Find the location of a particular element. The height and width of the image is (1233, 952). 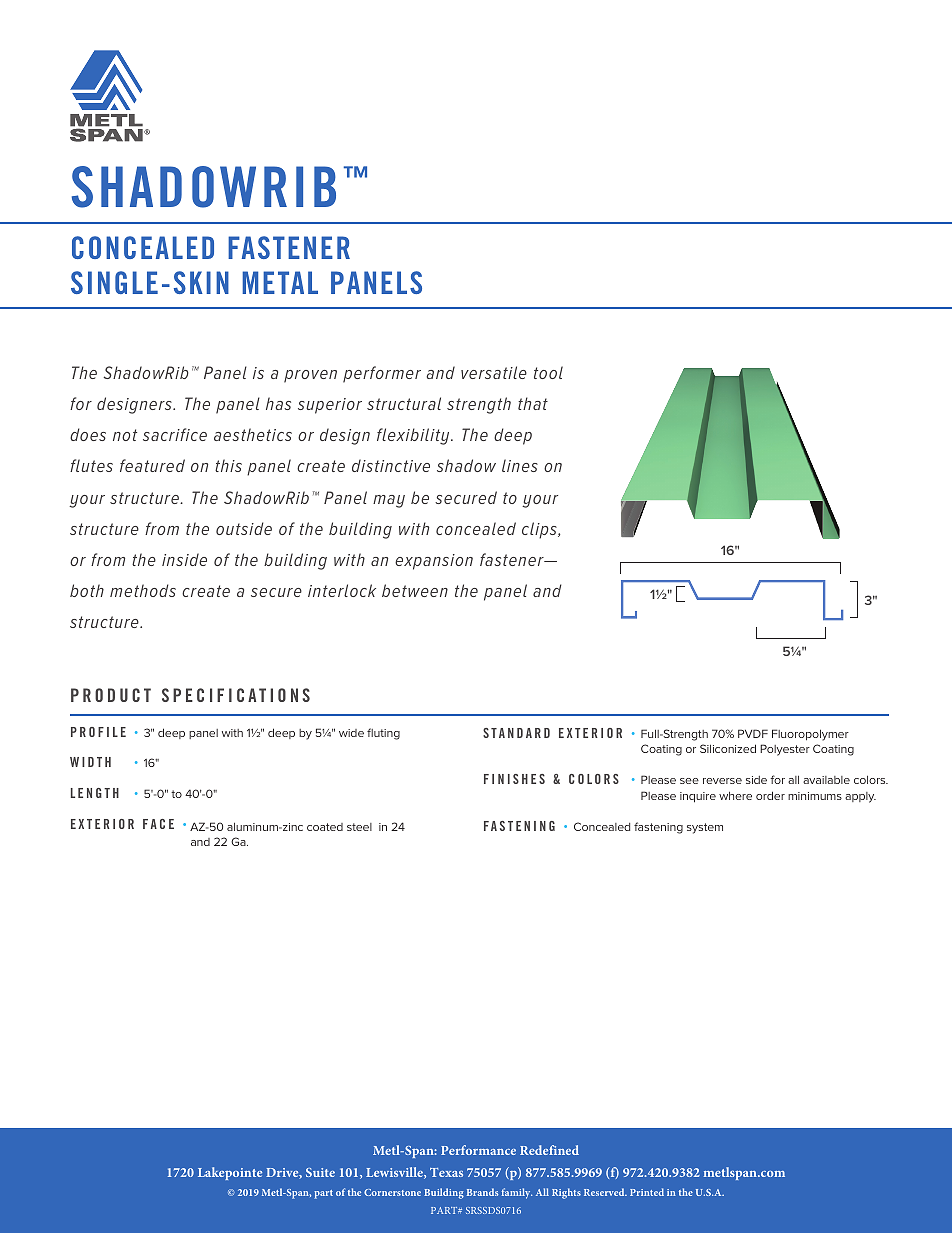

system is located at coordinates (705, 828).
